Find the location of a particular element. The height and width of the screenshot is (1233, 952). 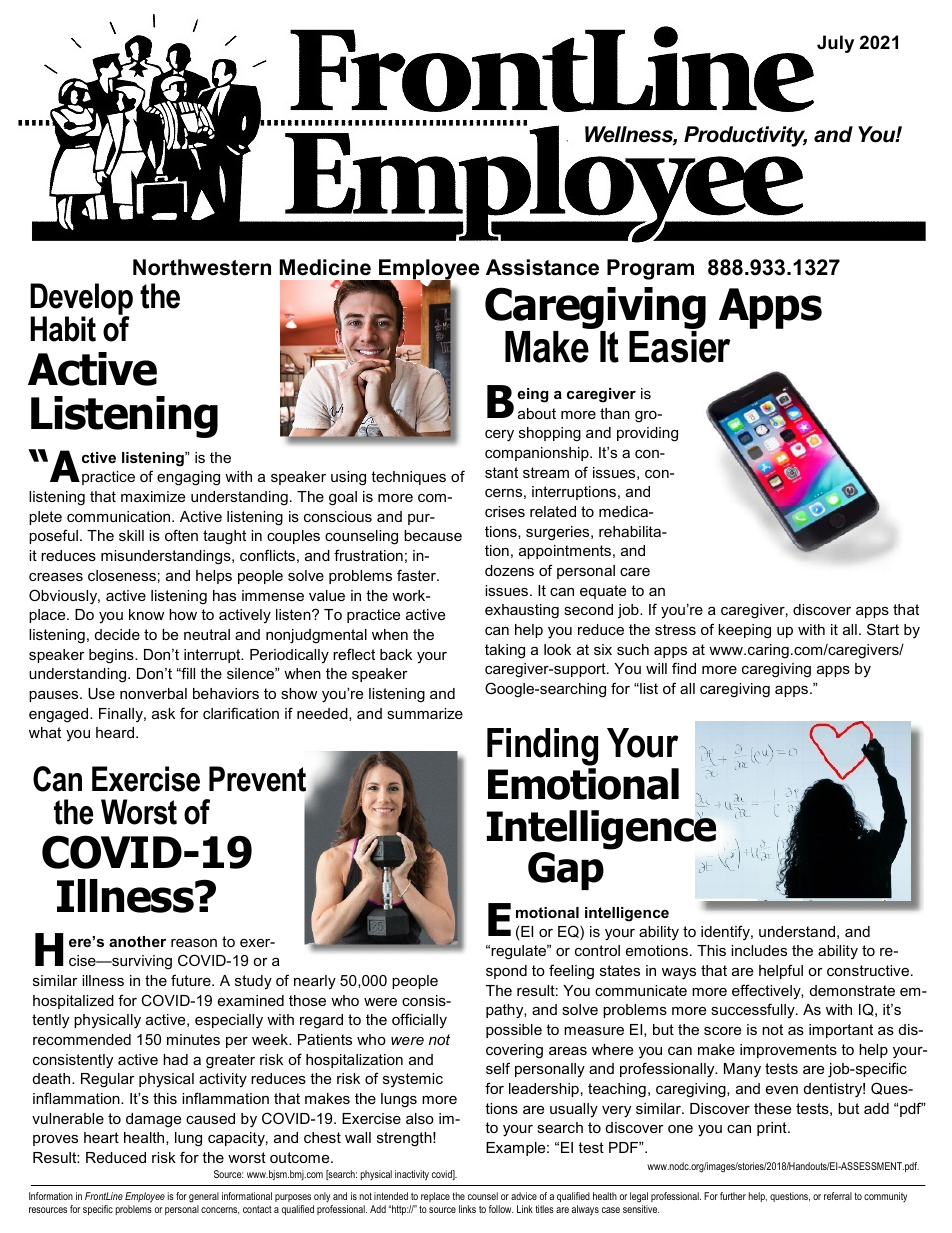

know is located at coordinates (146, 614).
